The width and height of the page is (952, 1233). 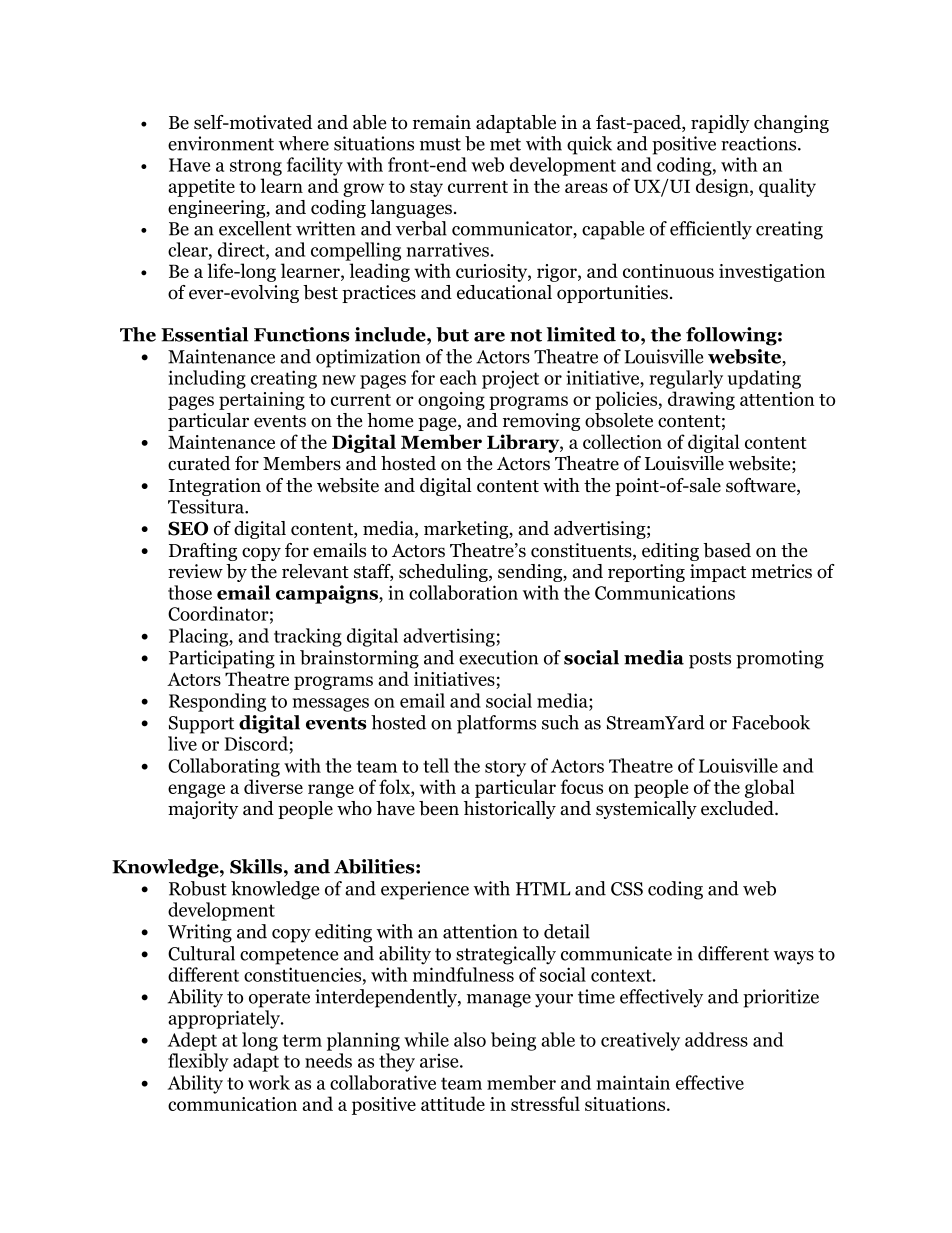 What do you see at coordinates (308, 637) in the page?
I see `tracking` at bounding box center [308, 637].
